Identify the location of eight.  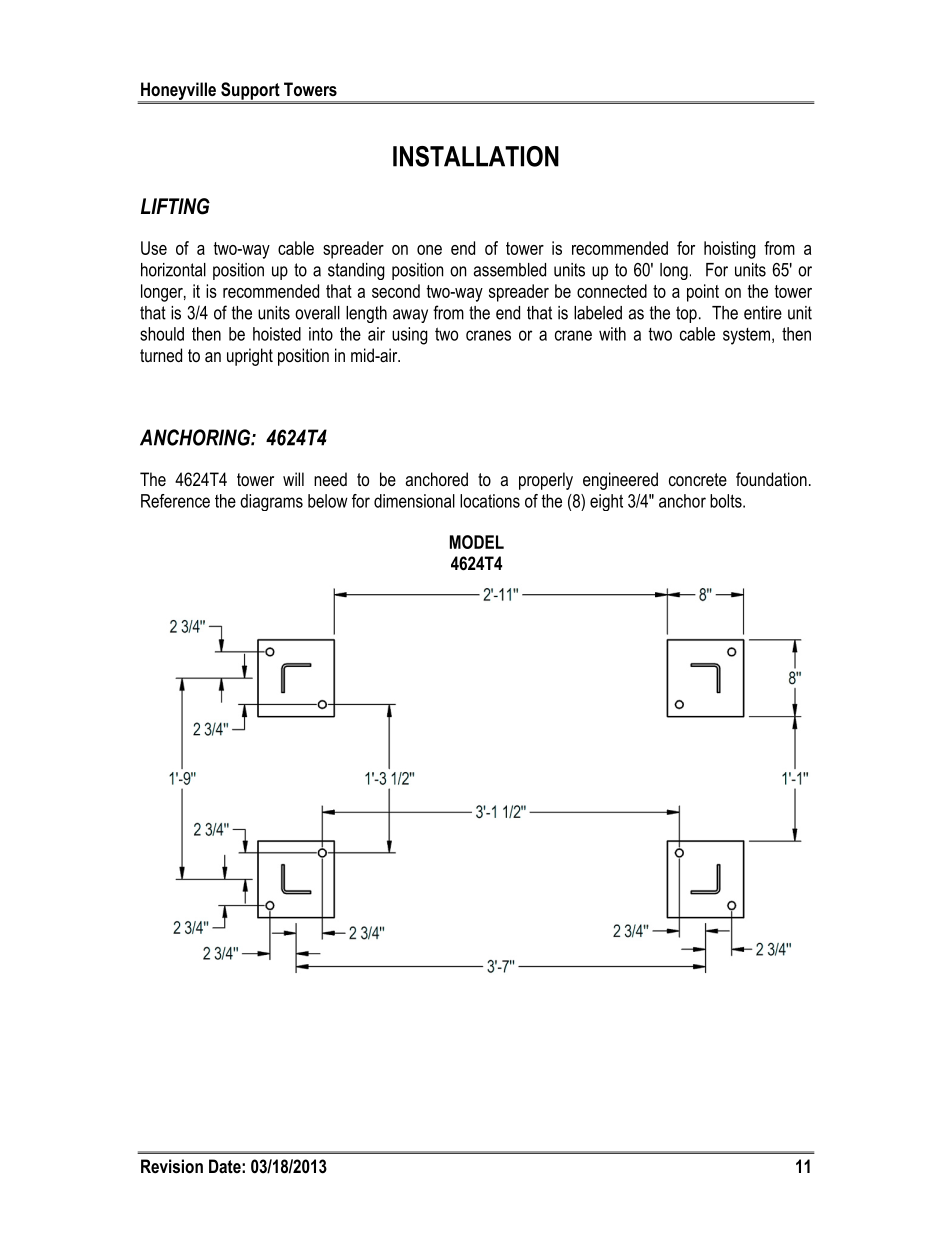
(606, 502).
